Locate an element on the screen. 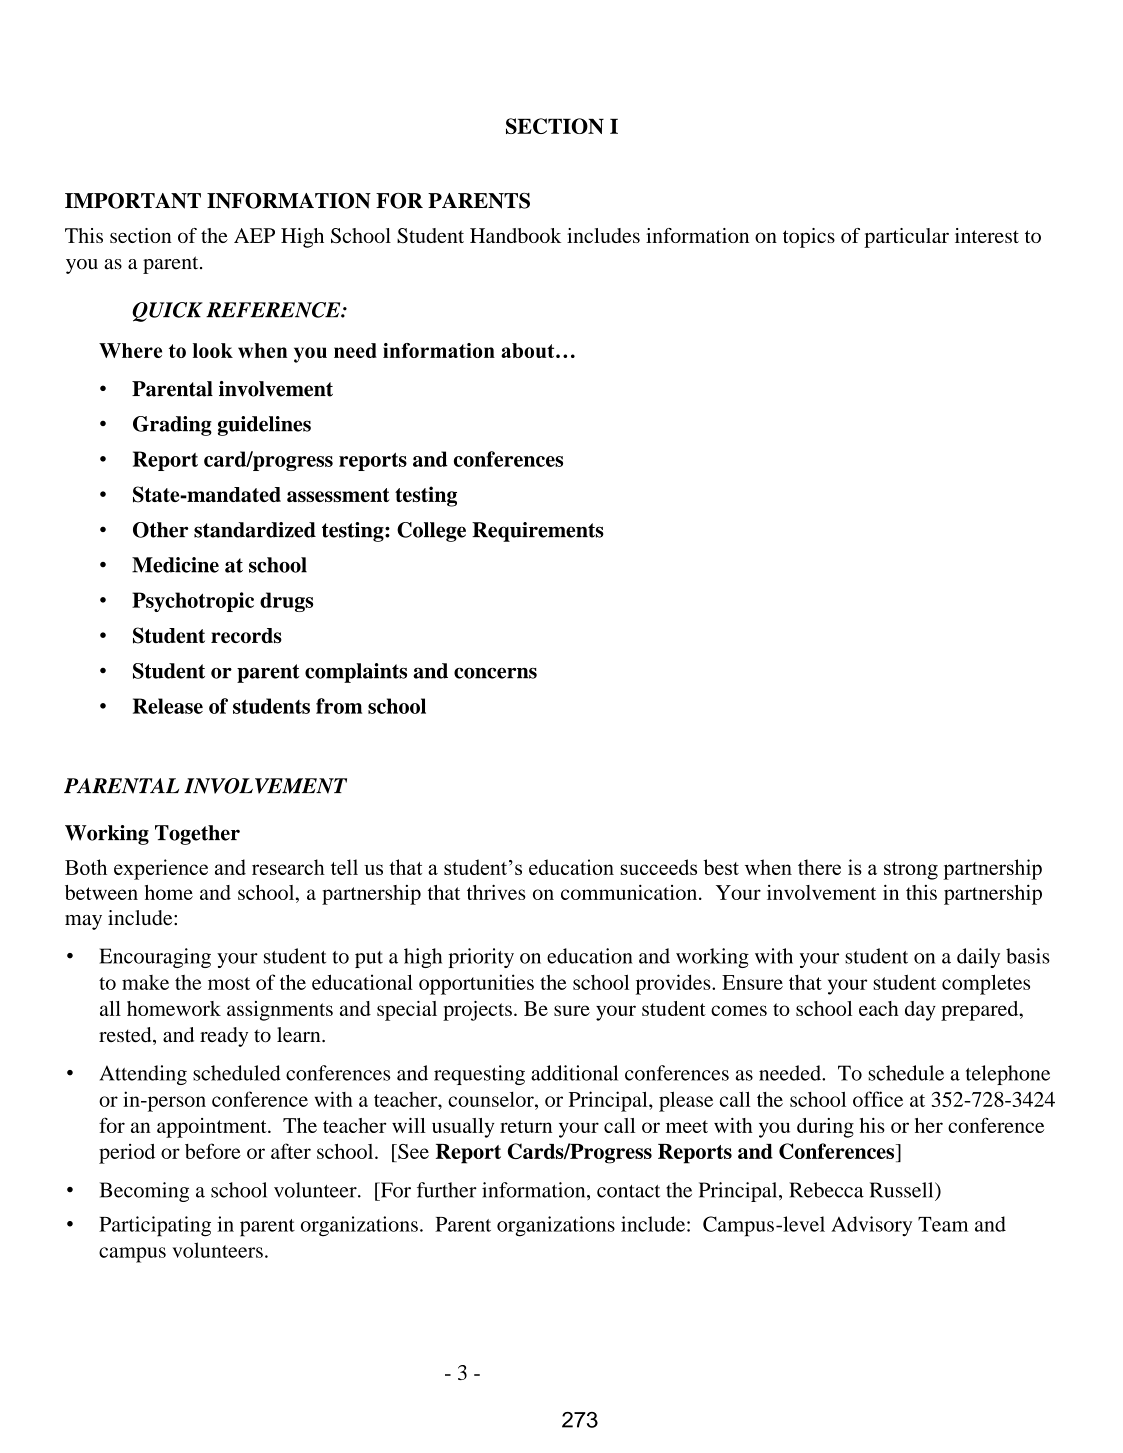  daily is located at coordinates (978, 958).
